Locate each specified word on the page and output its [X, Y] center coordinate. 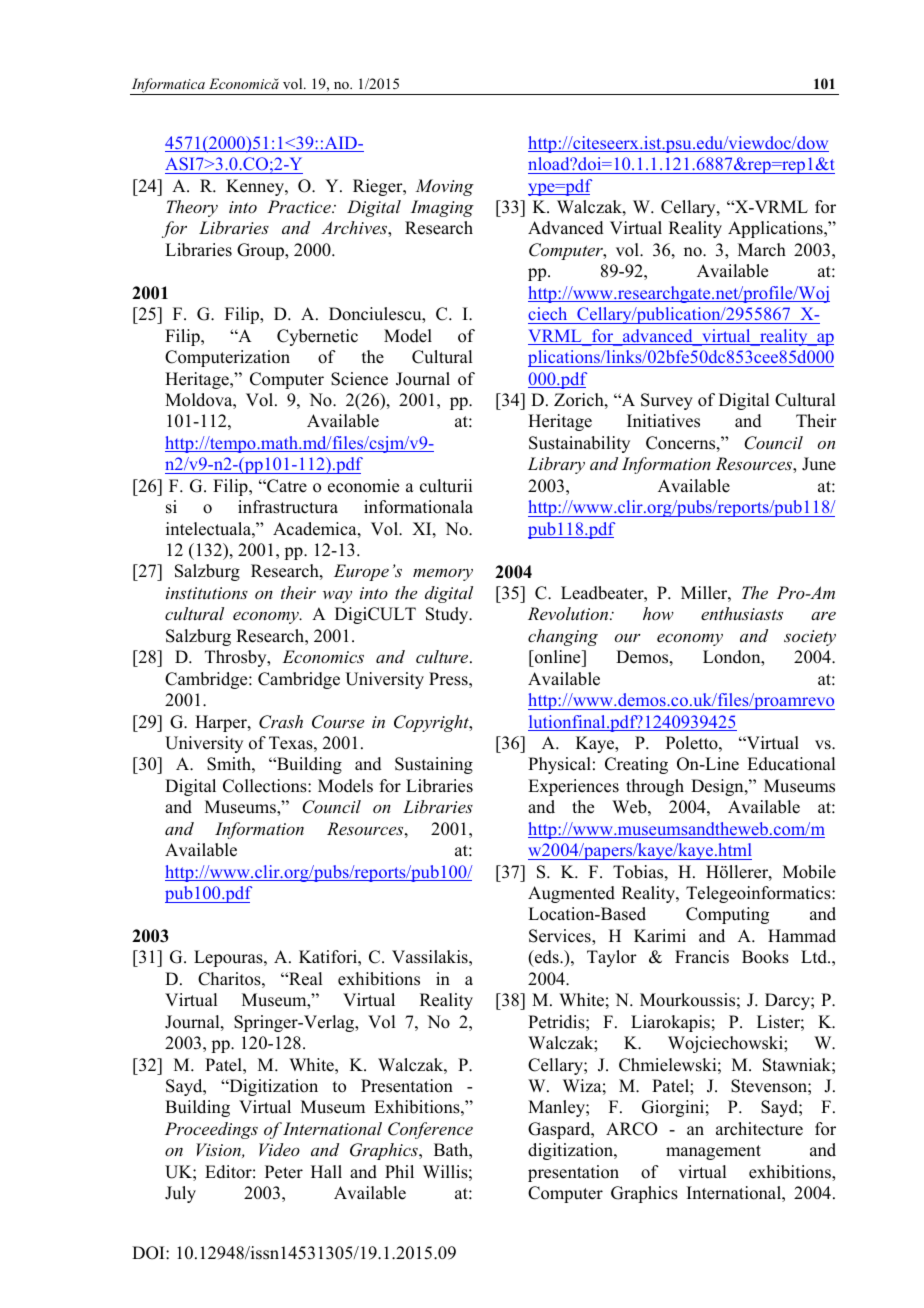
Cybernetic [317, 337]
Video [279, 1149]
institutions [207, 593]
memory [443, 574]
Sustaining [434, 765]
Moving [444, 187]
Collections [266, 786]
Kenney [256, 187]
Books [765, 957]
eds [547, 958]
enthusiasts [742, 613]
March [762, 250]
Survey [667, 401]
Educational [791, 764]
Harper [222, 723]
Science [359, 379]
